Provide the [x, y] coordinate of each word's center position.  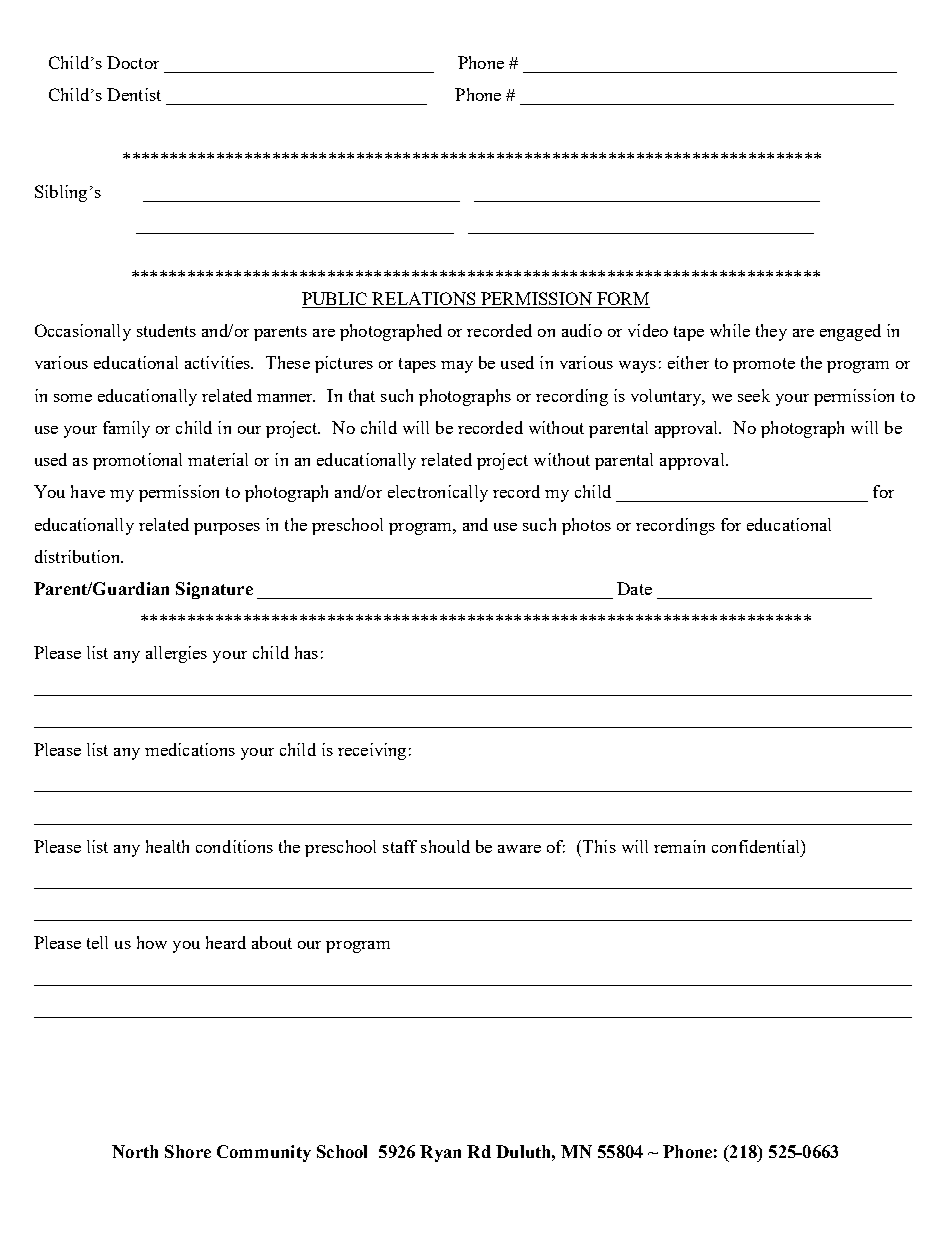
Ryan [440, 1153]
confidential [757, 846]
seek [754, 395]
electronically [438, 493]
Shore [188, 1151]
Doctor [133, 62]
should [445, 846]
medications [190, 749]
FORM [622, 300]
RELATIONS [424, 300]
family [126, 429]
